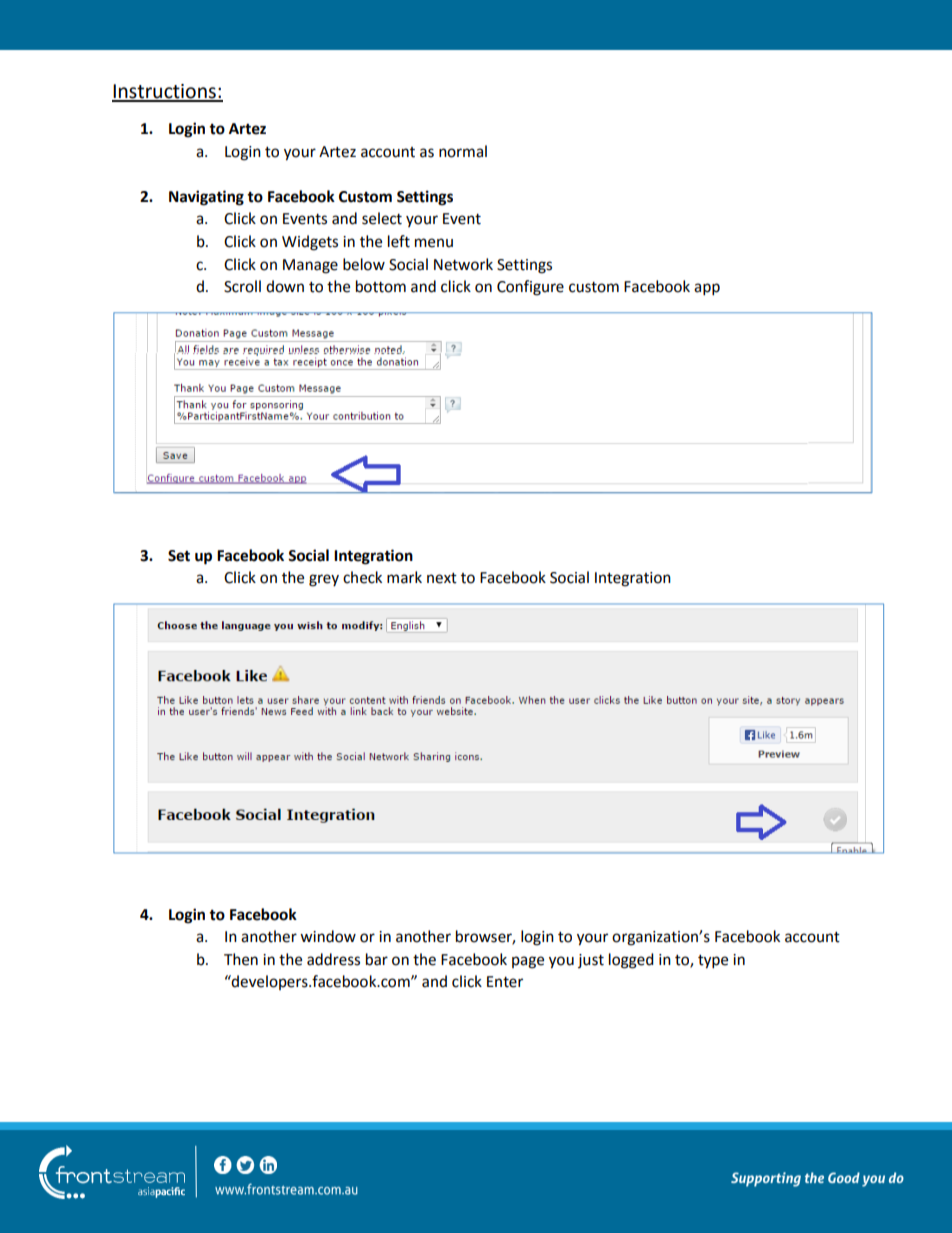 The height and width of the screenshot is (1233, 952). What do you see at coordinates (285, 286) in the screenshot?
I see `down` at bounding box center [285, 286].
